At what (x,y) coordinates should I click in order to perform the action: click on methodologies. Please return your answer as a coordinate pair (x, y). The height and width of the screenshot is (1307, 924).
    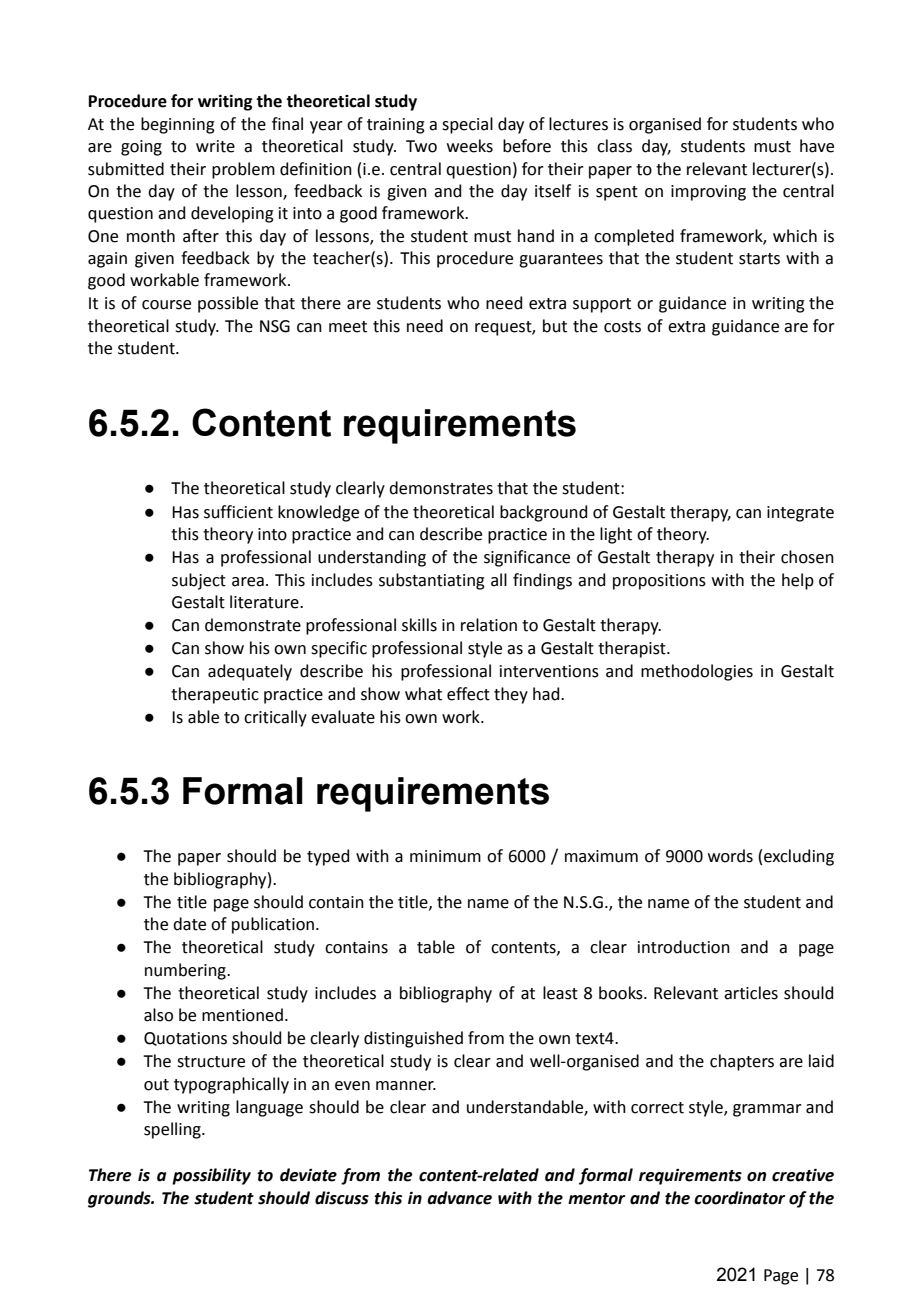
    Looking at the image, I should click on (697, 672).
